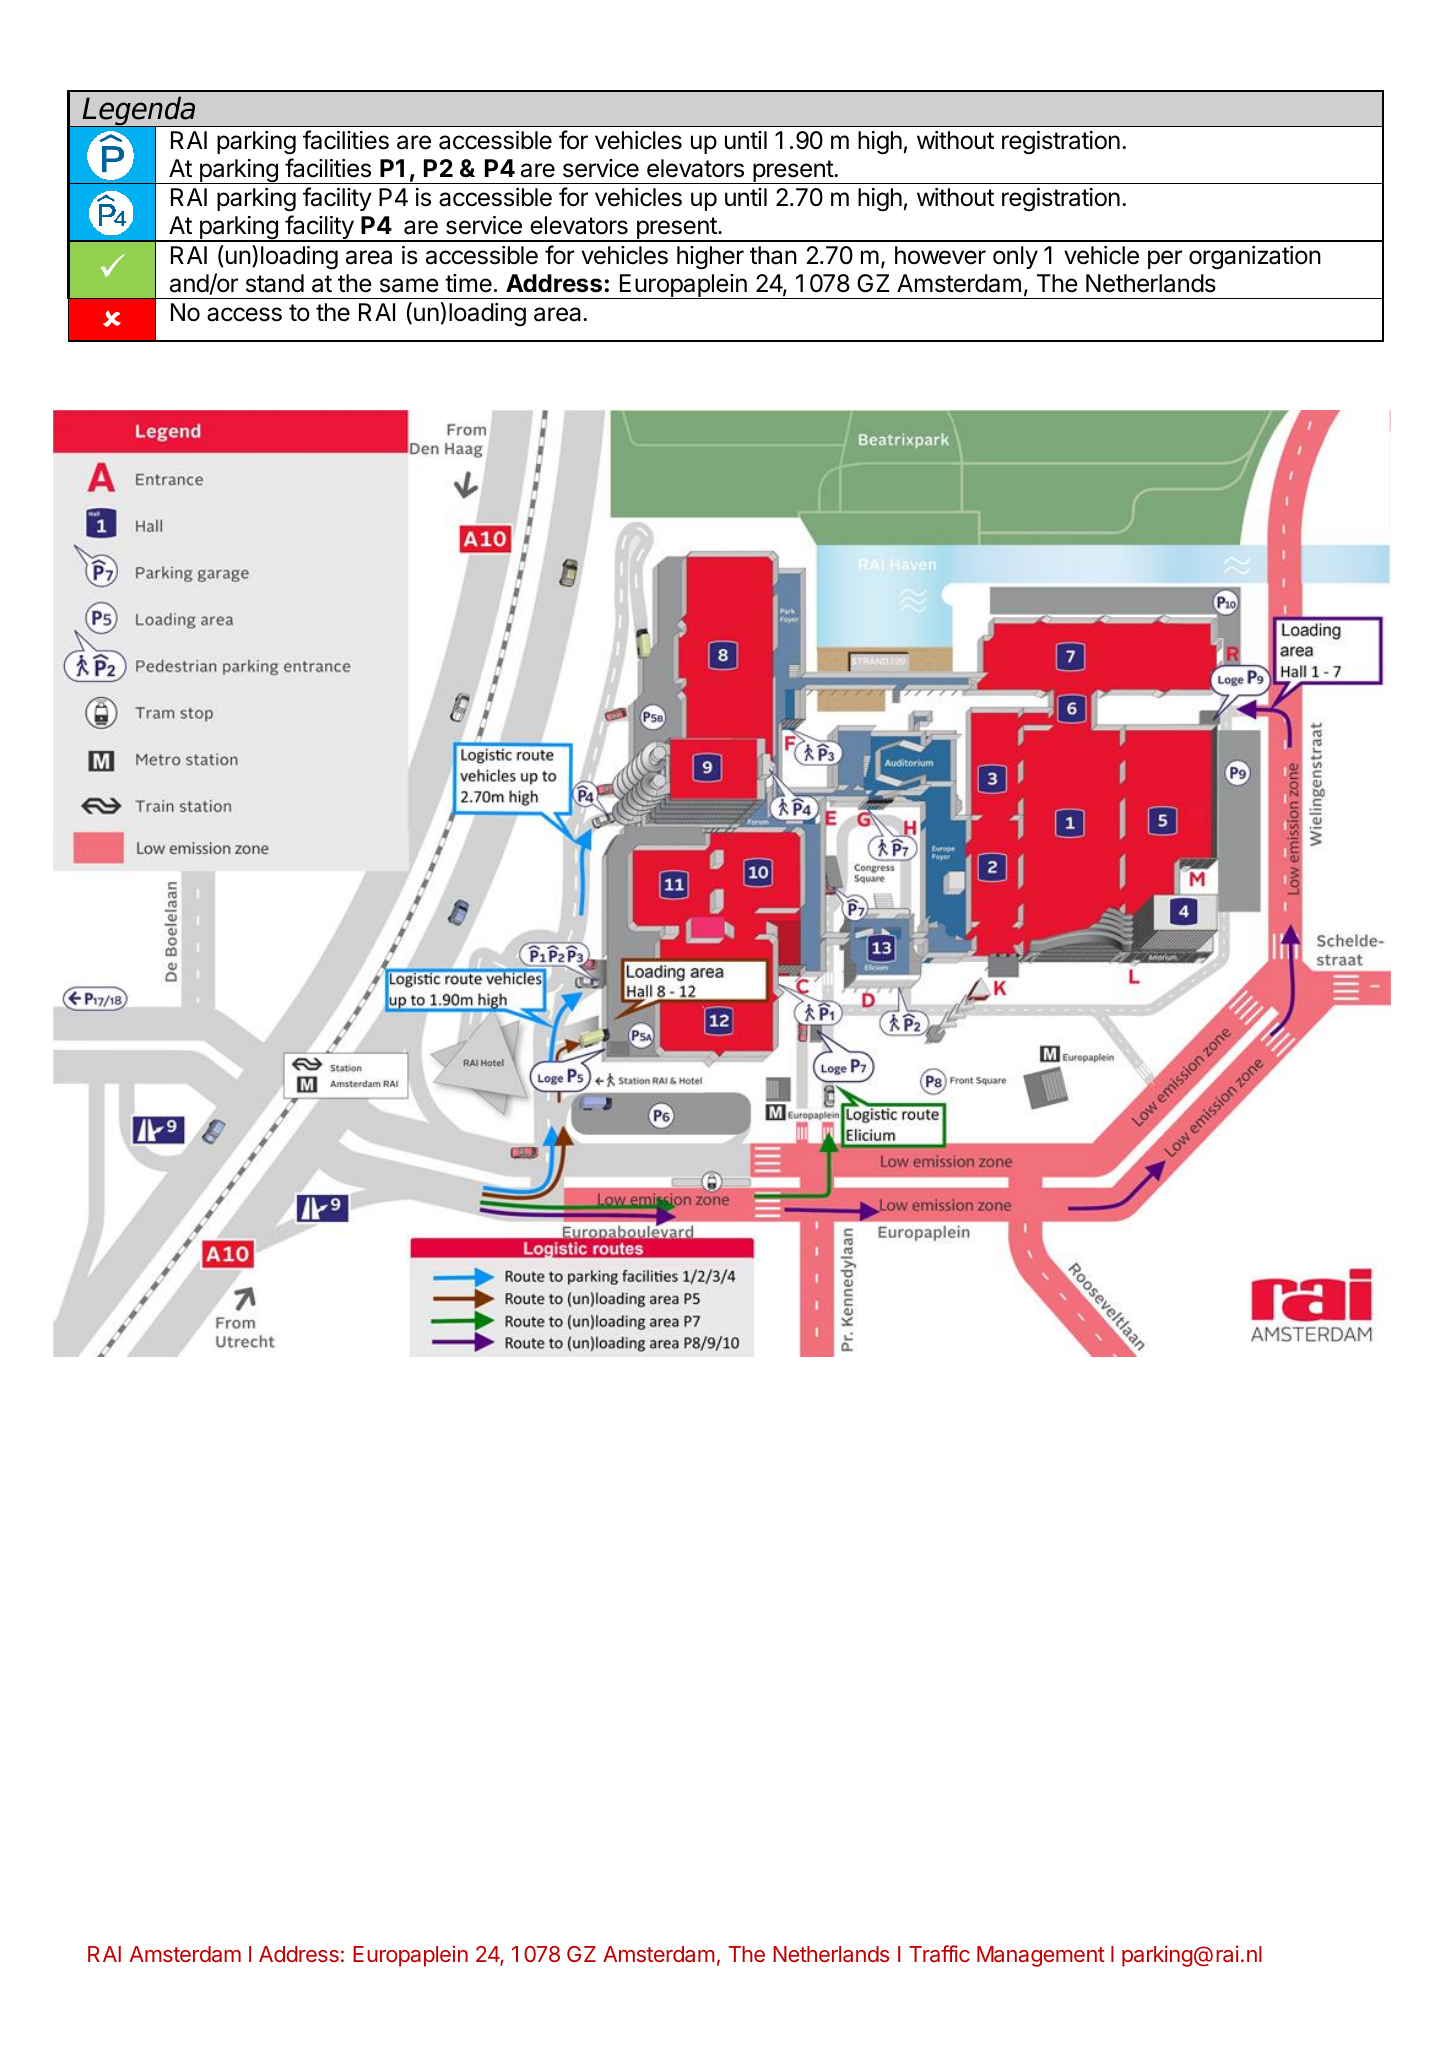 Image resolution: width=1453 pixels, height=2054 pixels. Describe the element at coordinates (409, 285) in the document. I see `same` at that location.
